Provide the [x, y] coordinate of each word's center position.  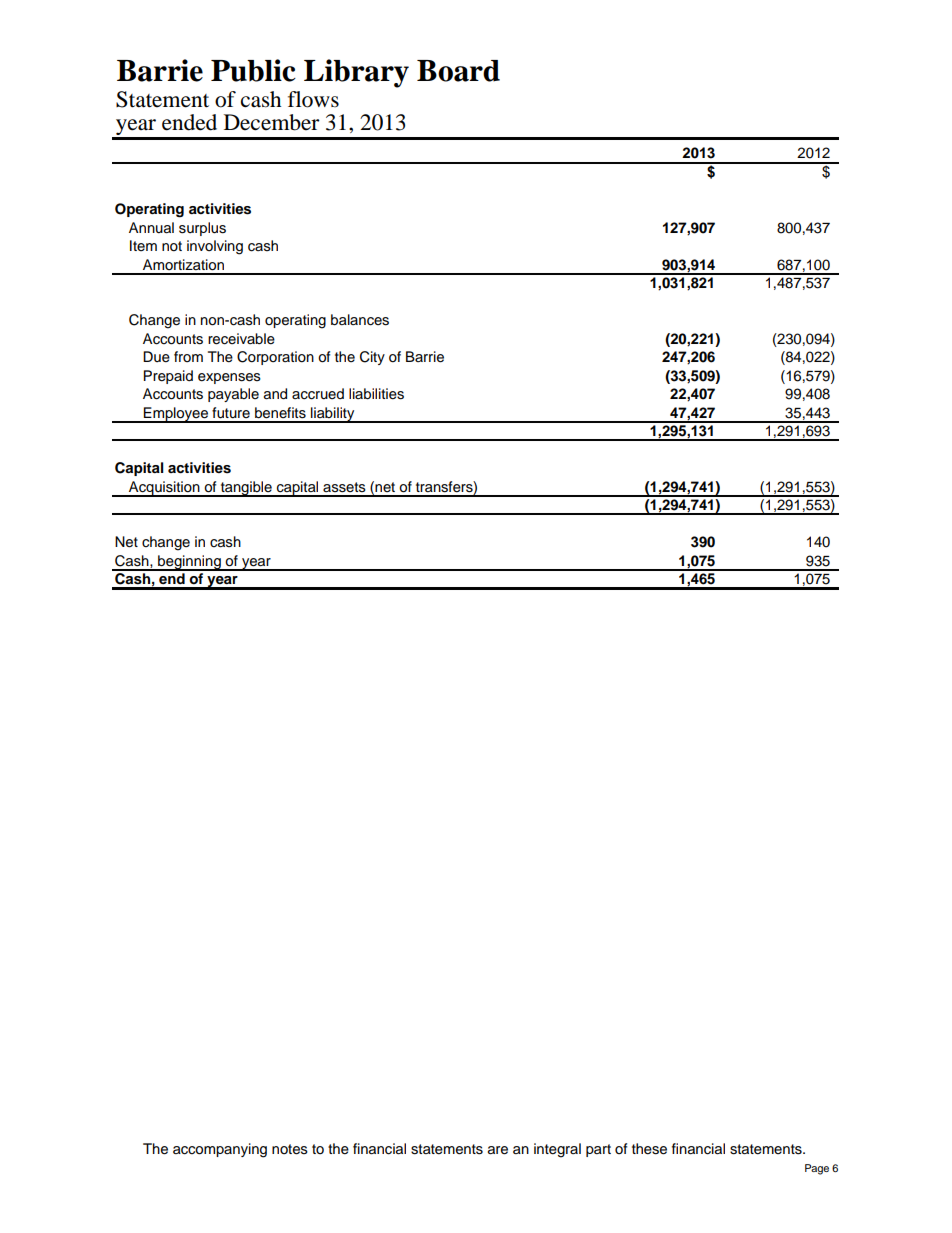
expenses [229, 378]
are [498, 1150]
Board [458, 71]
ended [189, 122]
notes [290, 1149]
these [649, 1149]
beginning [189, 563]
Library [356, 73]
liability [333, 415]
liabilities [376, 394]
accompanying [220, 1150]
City [372, 358]
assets [344, 487]
